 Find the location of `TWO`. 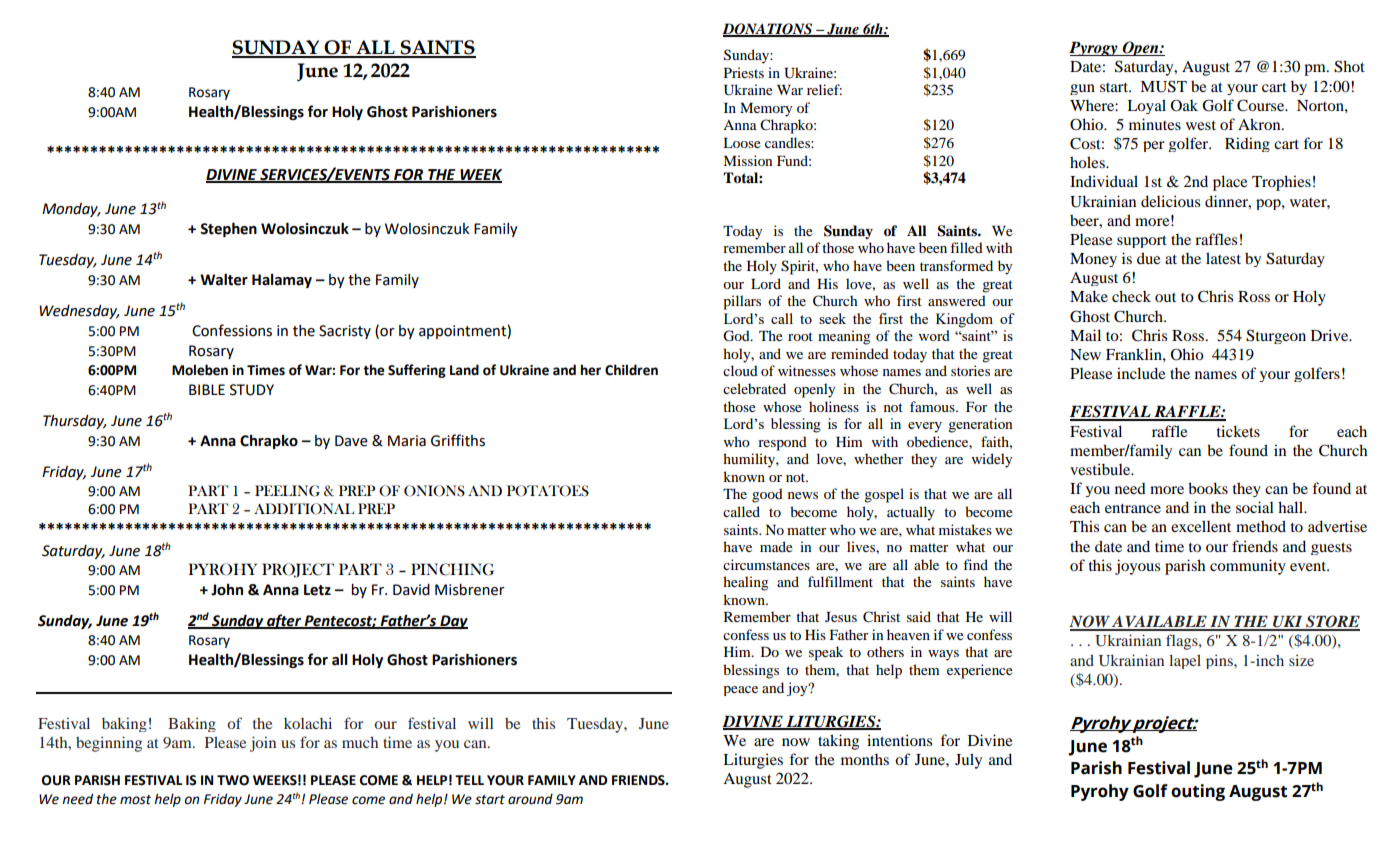

TWO is located at coordinates (233, 780).
